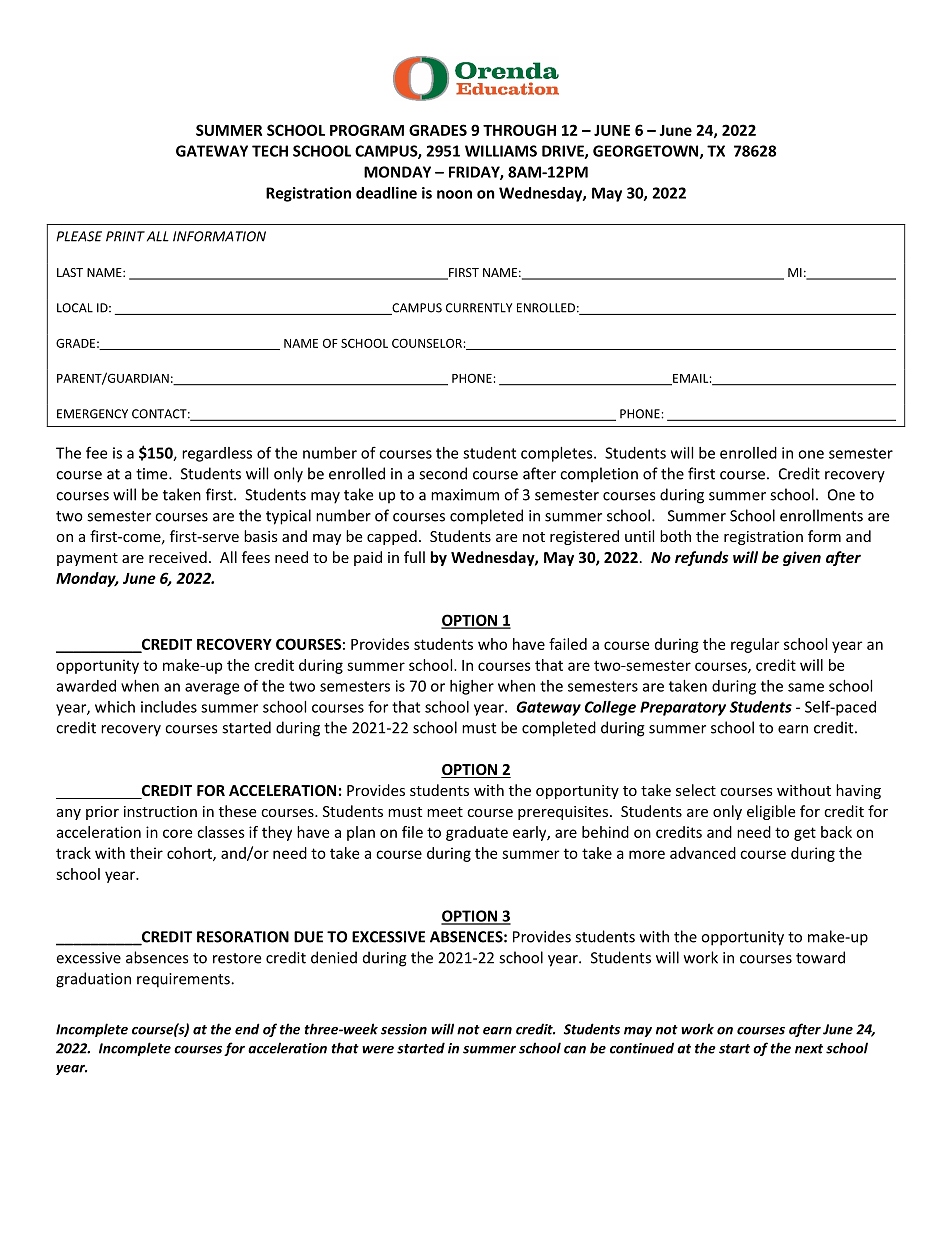  Describe the element at coordinates (445, 812) in the document. I see `meet` at that location.
